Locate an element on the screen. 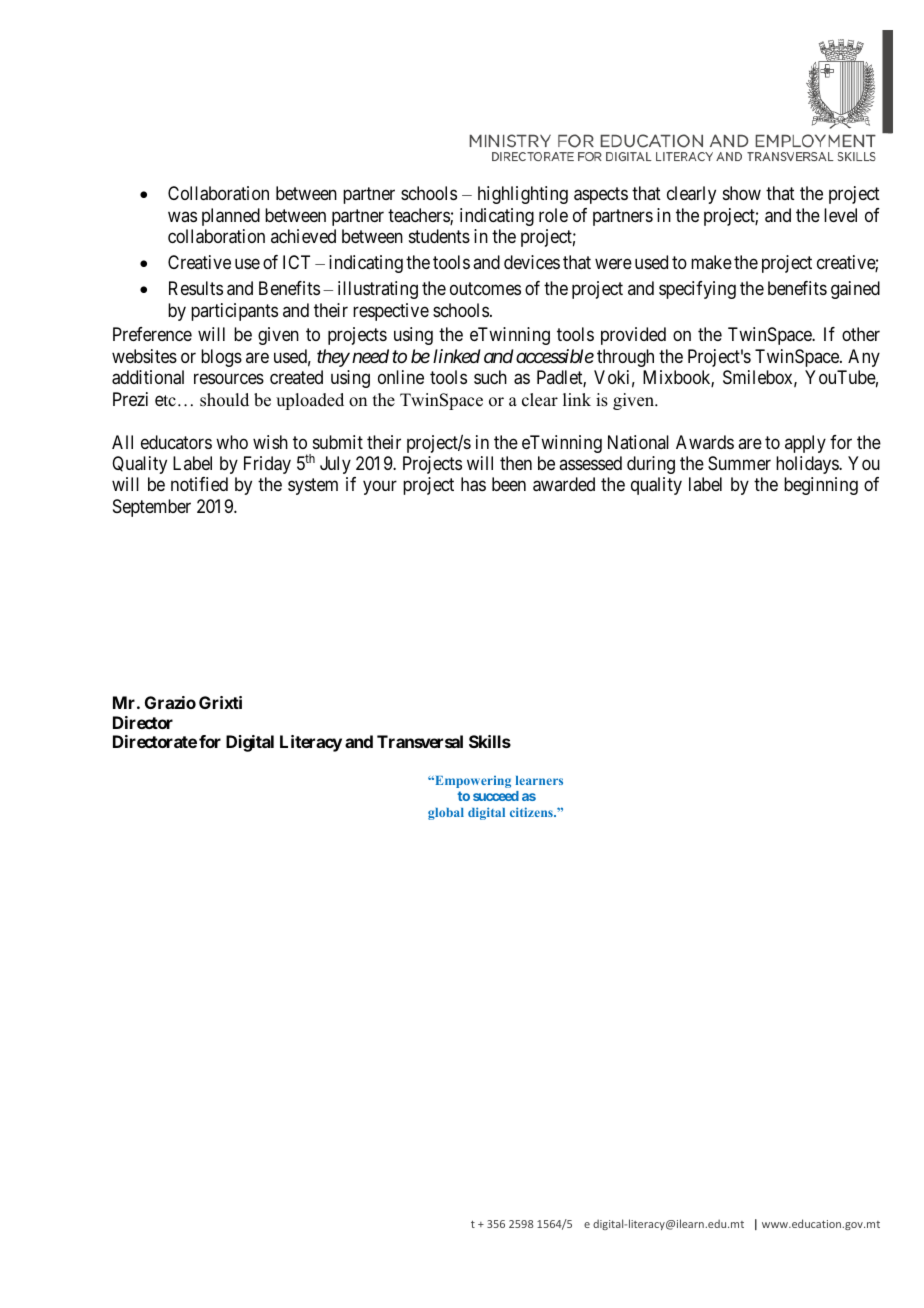 The height and width of the screenshot is (1308, 924). highlighting is located at coordinates (523, 195).
